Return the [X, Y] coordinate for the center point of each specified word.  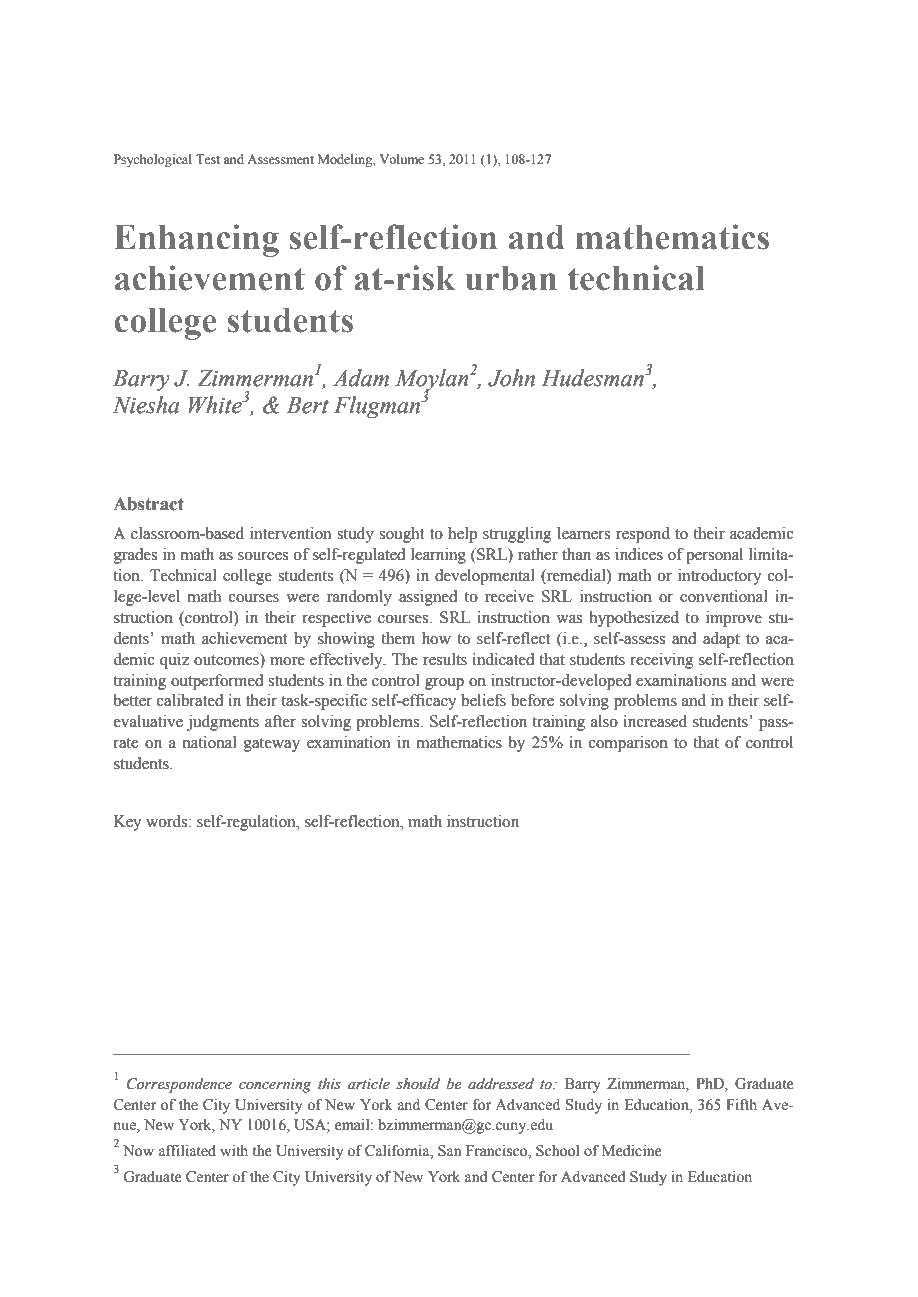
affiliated [187, 1151]
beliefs [483, 700]
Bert [307, 405]
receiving [662, 661]
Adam [361, 378]
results [445, 659]
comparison [628, 744]
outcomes [227, 659]
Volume [402, 159]
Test [208, 159]
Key [127, 823]
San [450, 1151]
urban [511, 278]
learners [583, 533]
